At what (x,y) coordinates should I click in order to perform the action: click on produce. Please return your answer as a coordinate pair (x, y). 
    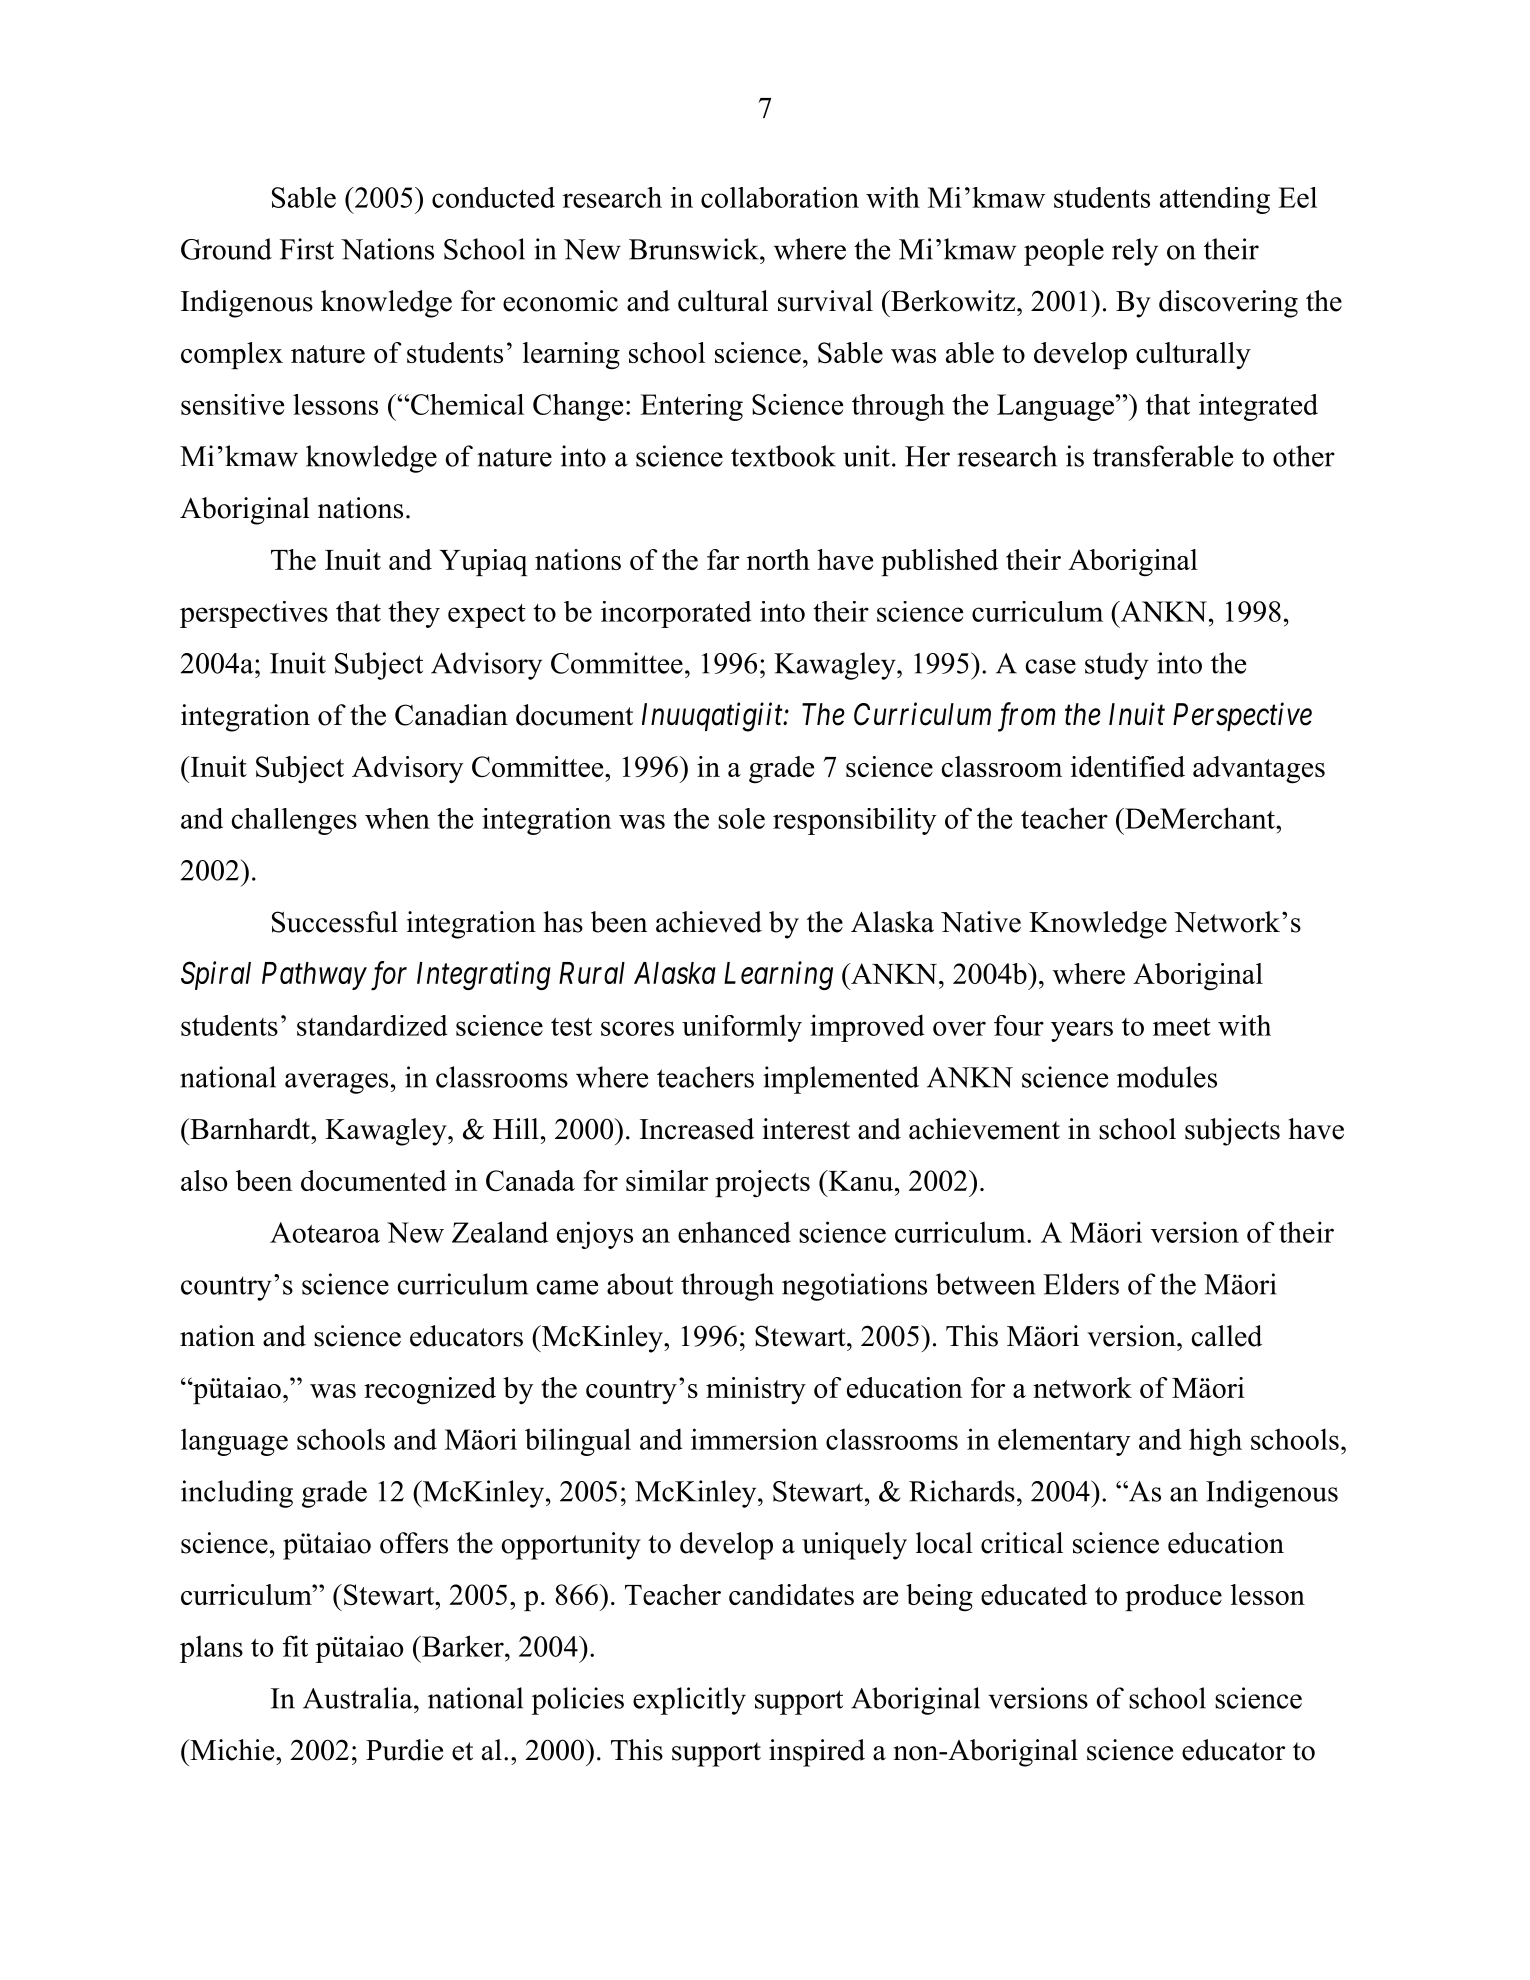
    Looking at the image, I should click on (1173, 1597).
